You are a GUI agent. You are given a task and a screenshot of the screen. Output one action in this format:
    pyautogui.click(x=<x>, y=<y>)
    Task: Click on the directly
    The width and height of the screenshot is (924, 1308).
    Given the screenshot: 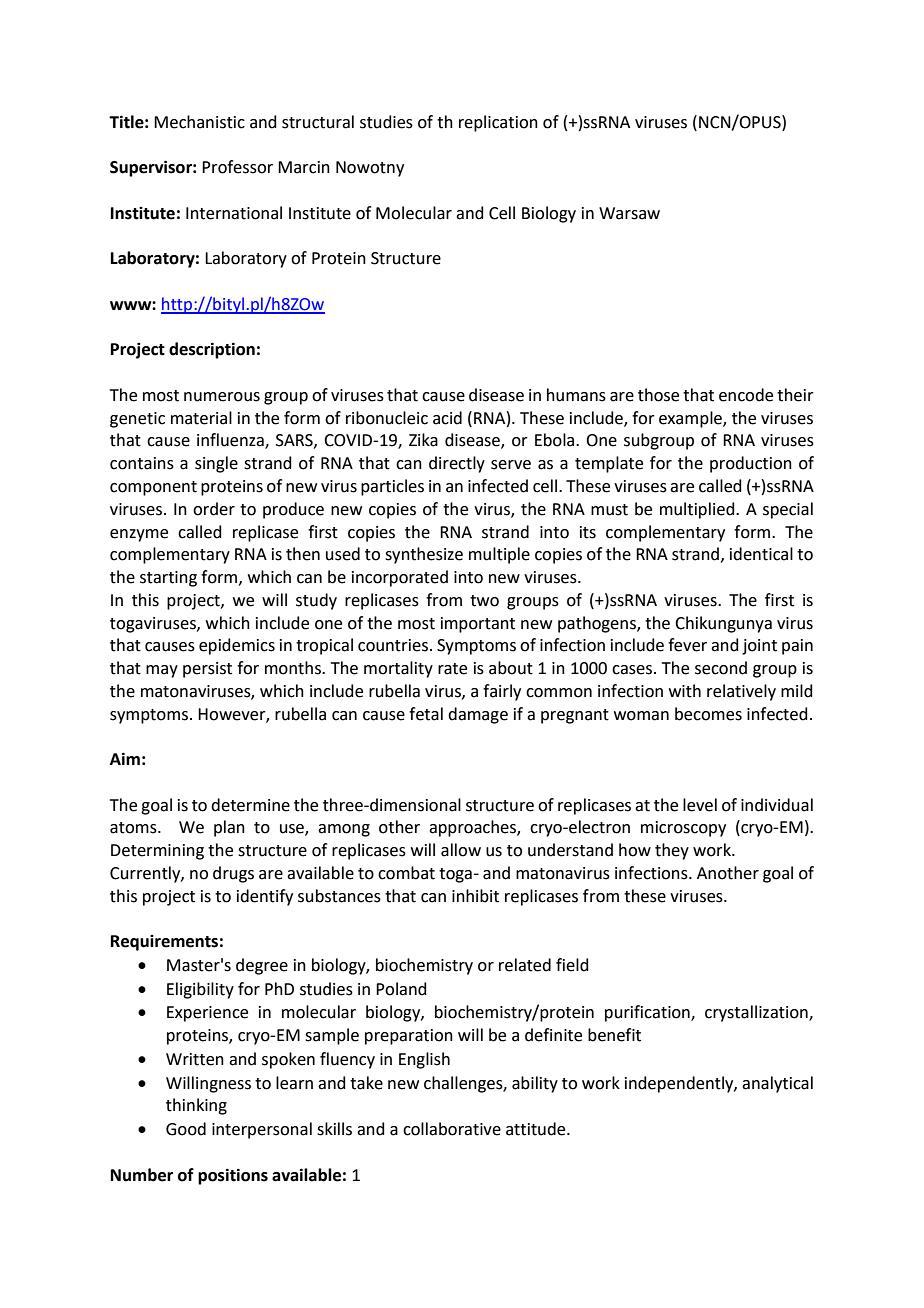 What is the action you would take?
    pyautogui.click(x=457, y=464)
